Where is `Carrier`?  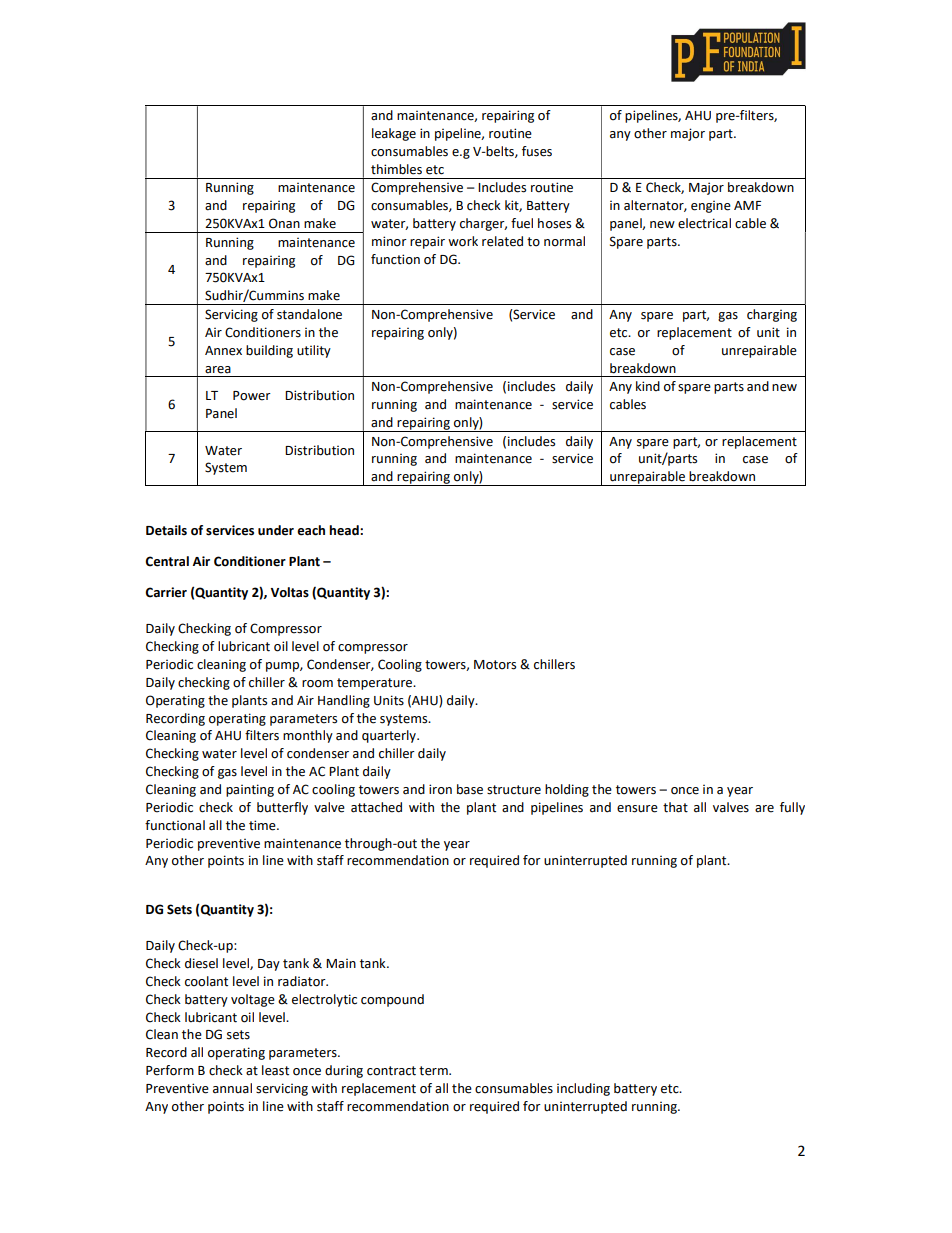 Carrier is located at coordinates (166, 592).
